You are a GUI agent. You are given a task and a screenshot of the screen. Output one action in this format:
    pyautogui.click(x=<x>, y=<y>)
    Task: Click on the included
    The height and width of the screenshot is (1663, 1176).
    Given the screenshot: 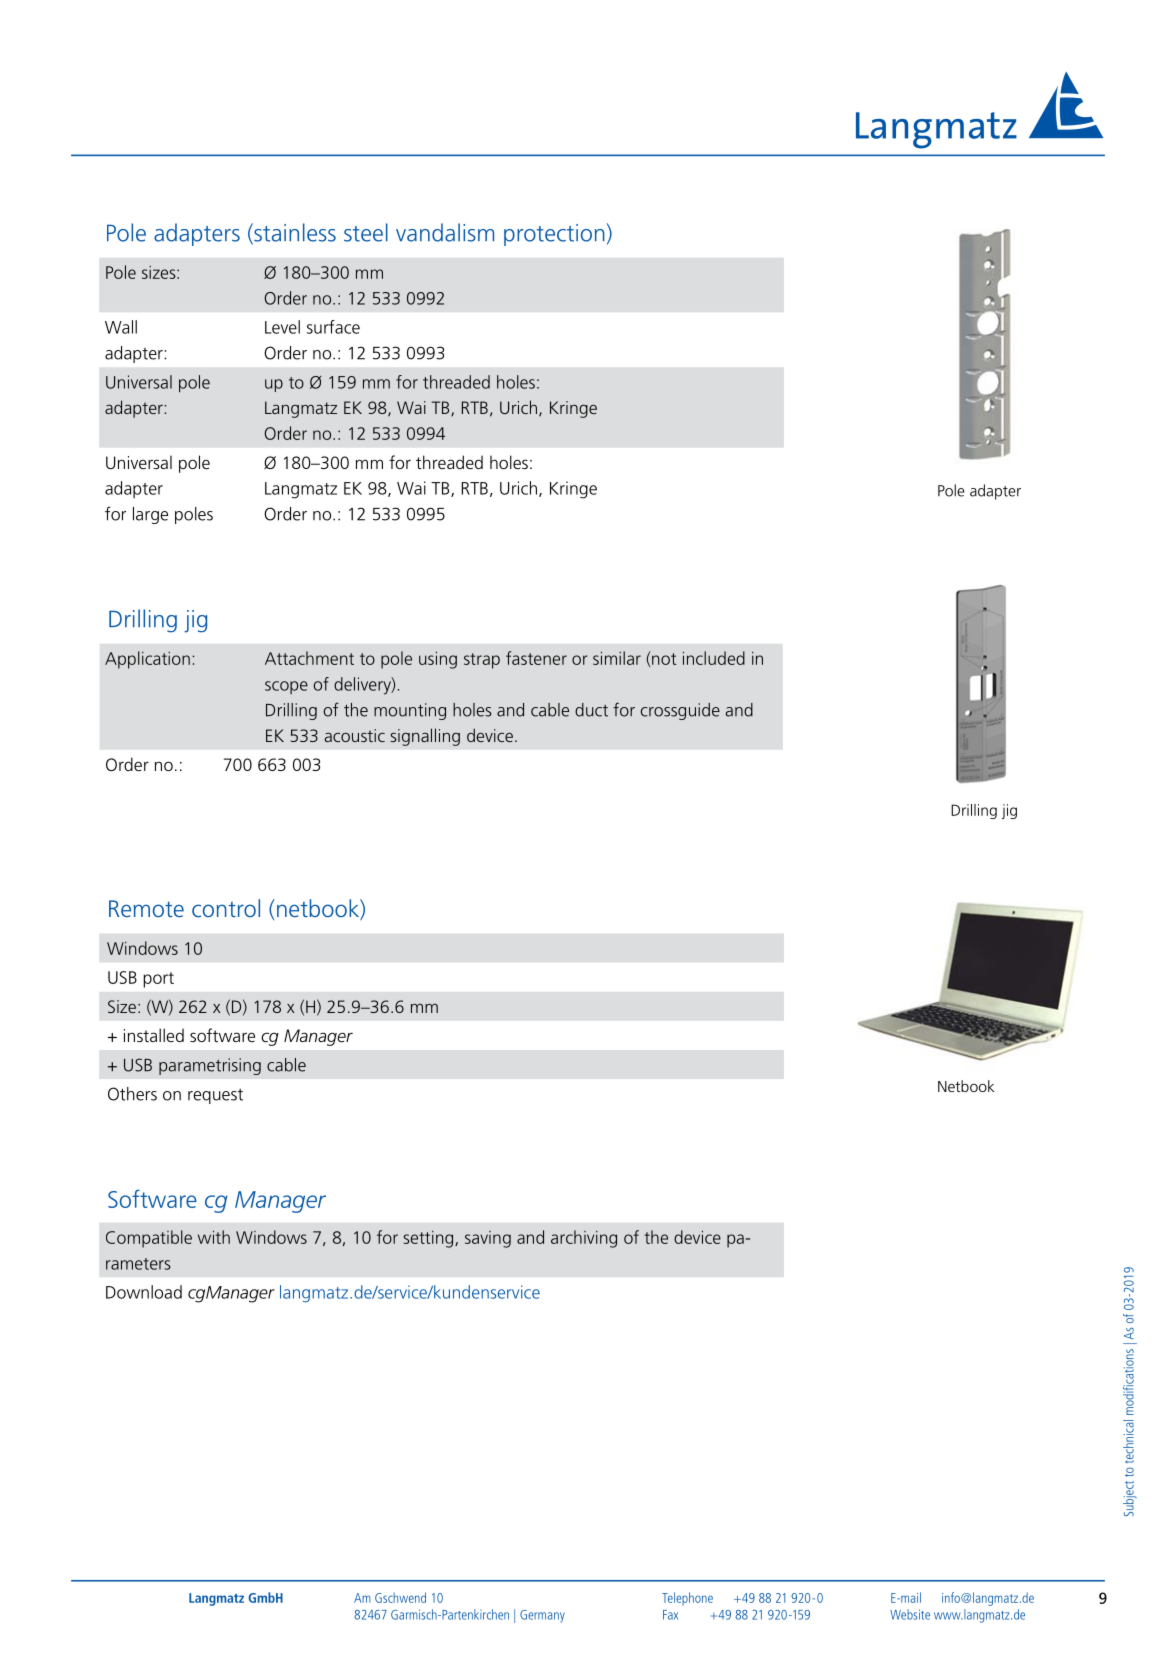 What is the action you would take?
    pyautogui.click(x=714, y=658)
